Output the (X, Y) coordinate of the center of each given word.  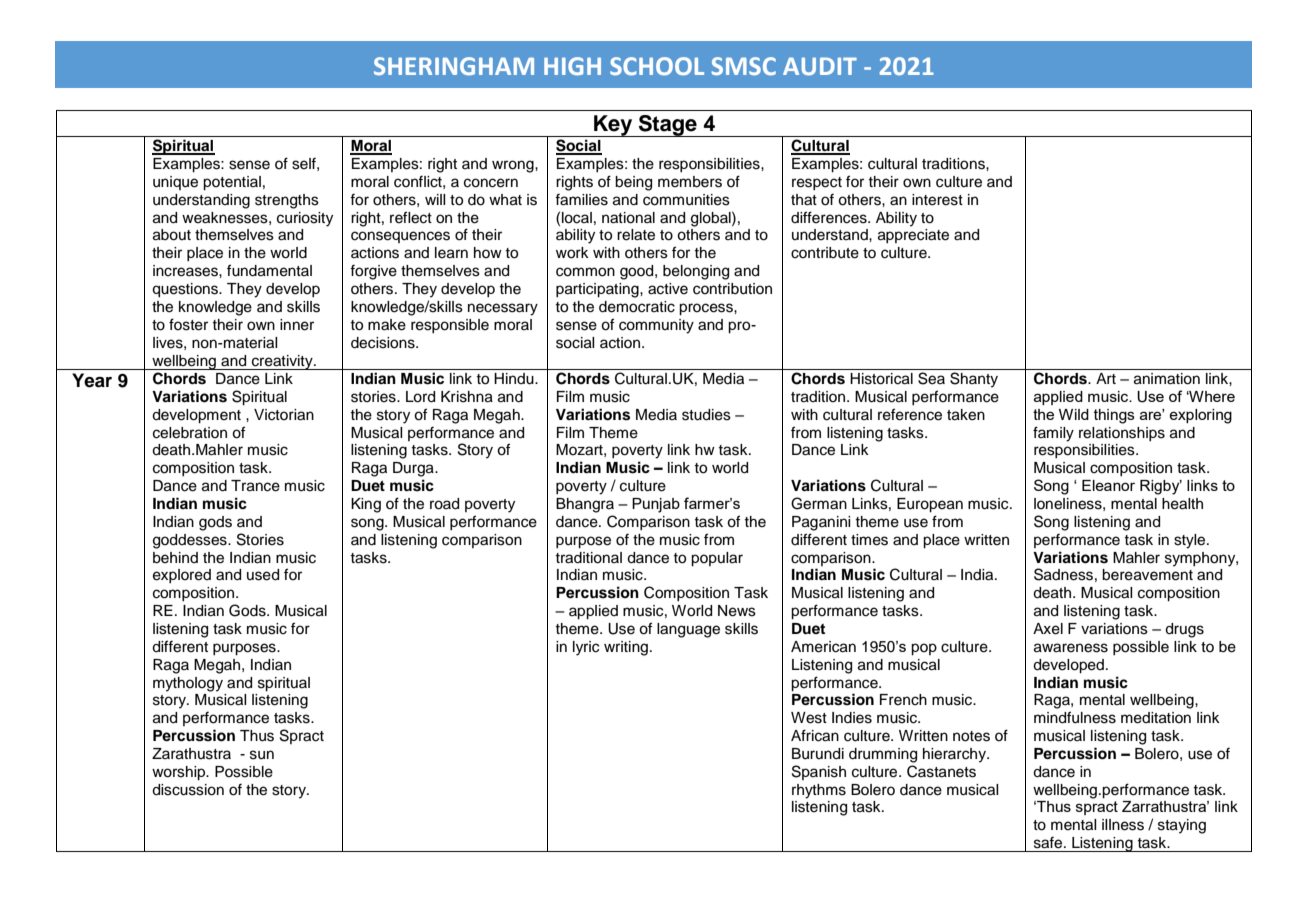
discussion (188, 790)
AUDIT (820, 66)
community (656, 326)
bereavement (1147, 575)
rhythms (819, 791)
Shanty (974, 380)
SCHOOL (657, 66)
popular (717, 559)
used (263, 575)
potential (232, 183)
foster (188, 324)
